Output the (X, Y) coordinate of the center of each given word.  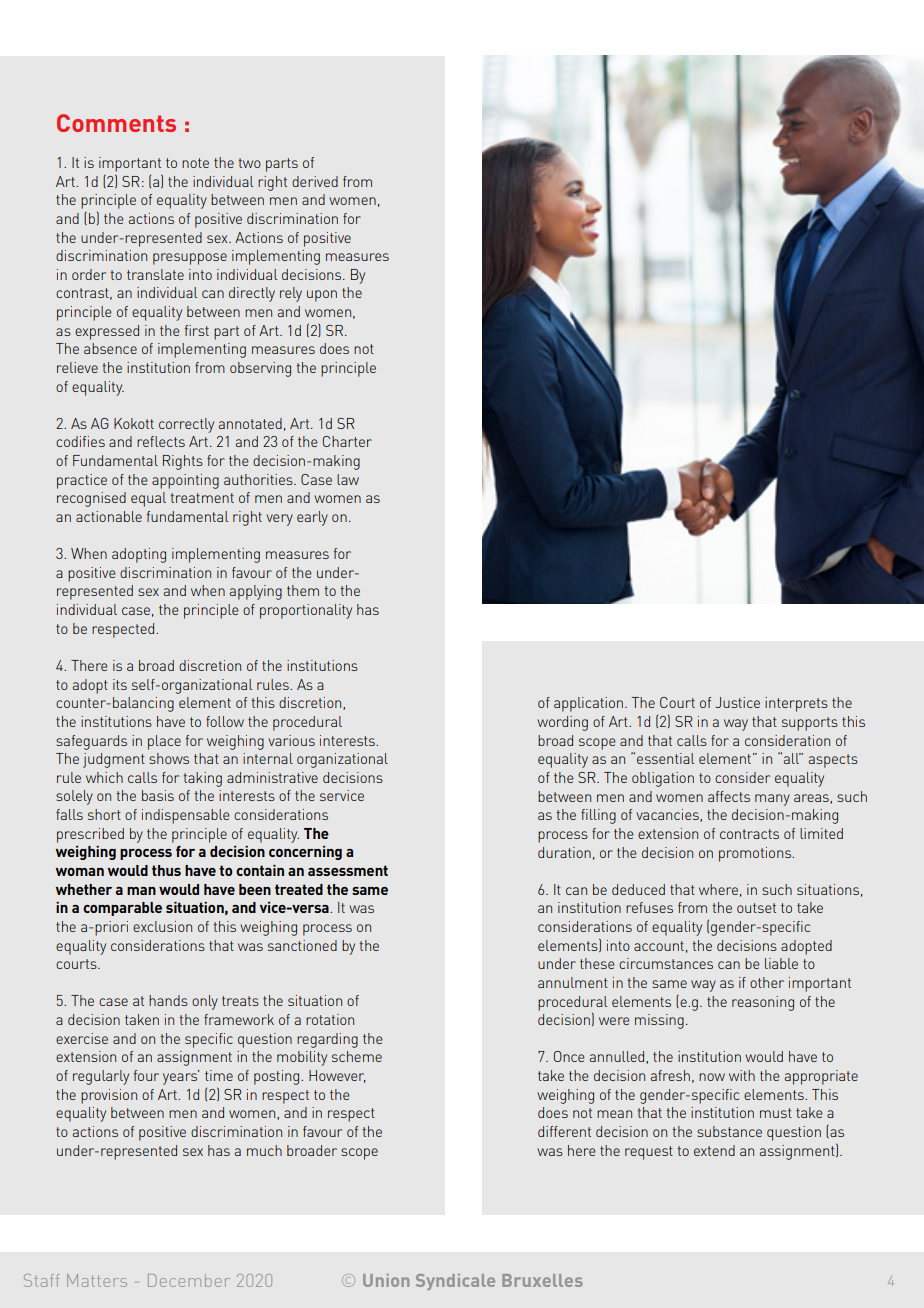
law (348, 479)
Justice (737, 702)
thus (166, 870)
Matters (97, 1280)
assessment (348, 870)
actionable (109, 516)
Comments (116, 123)
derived (315, 181)
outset (756, 908)
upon (322, 296)
